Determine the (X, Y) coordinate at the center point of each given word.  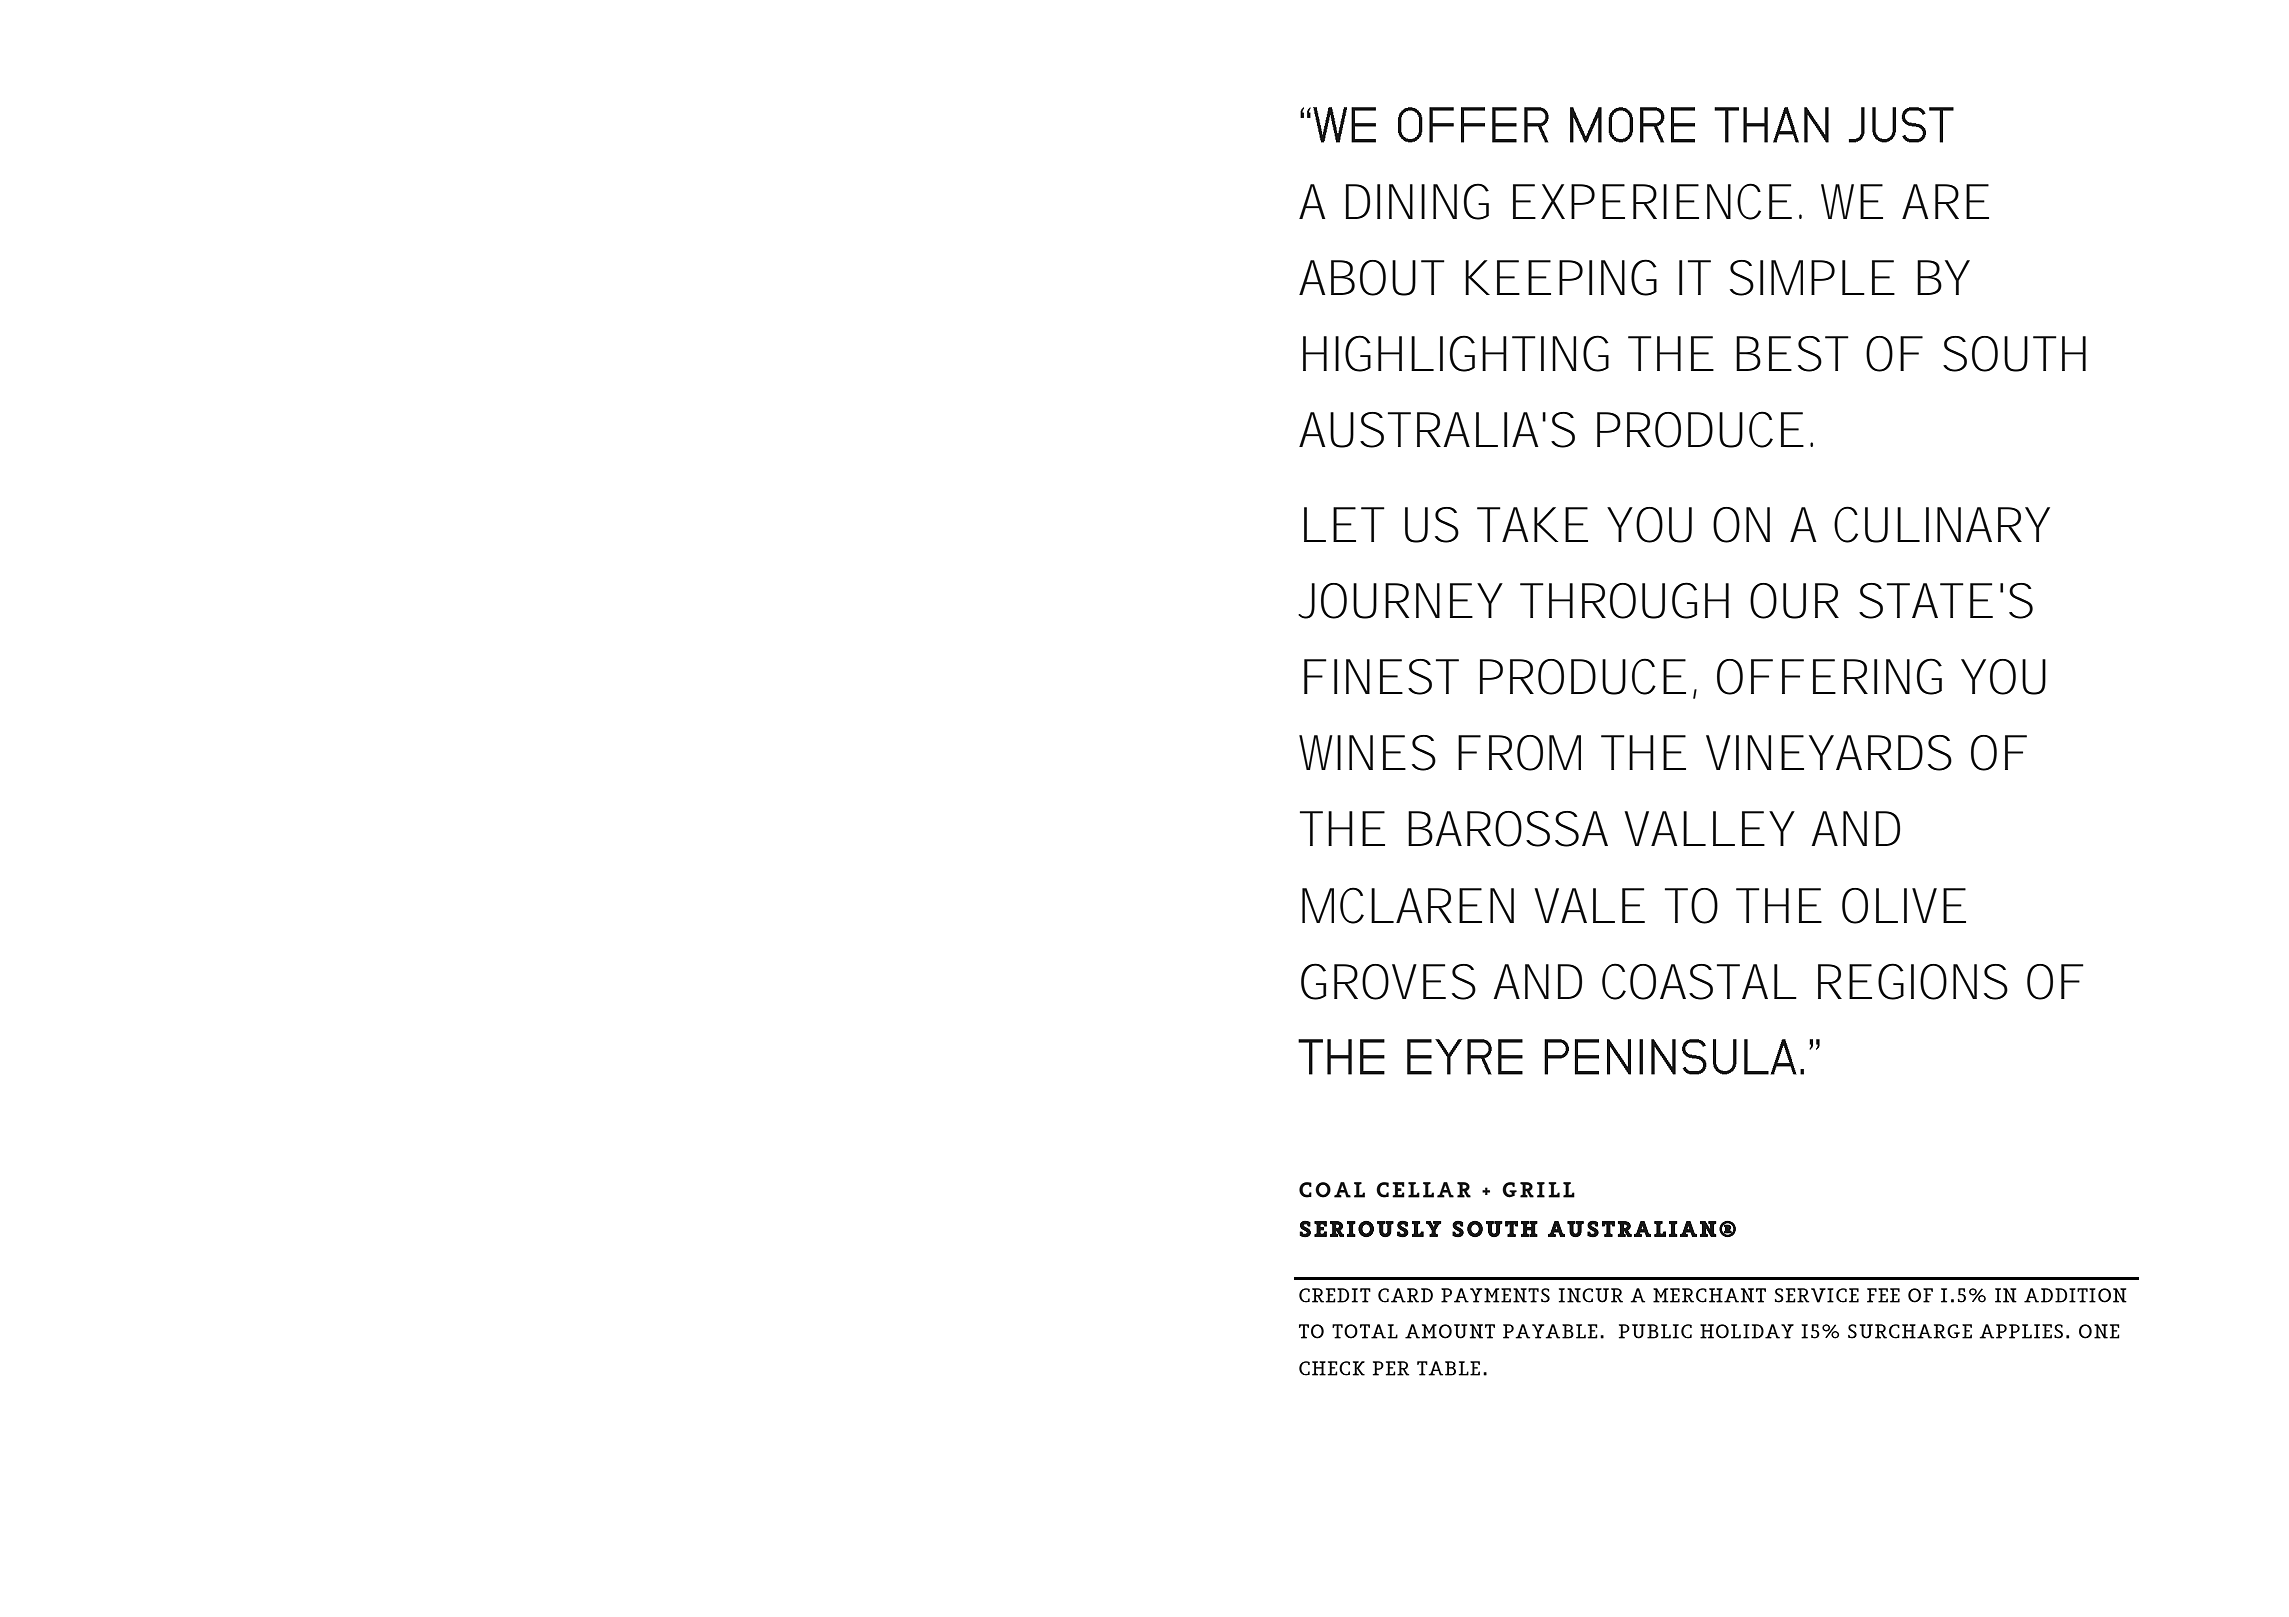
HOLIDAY (1747, 1331)
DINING (1417, 201)
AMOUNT (1450, 1331)
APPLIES (2021, 1331)
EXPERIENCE (1652, 201)
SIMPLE (1812, 278)
